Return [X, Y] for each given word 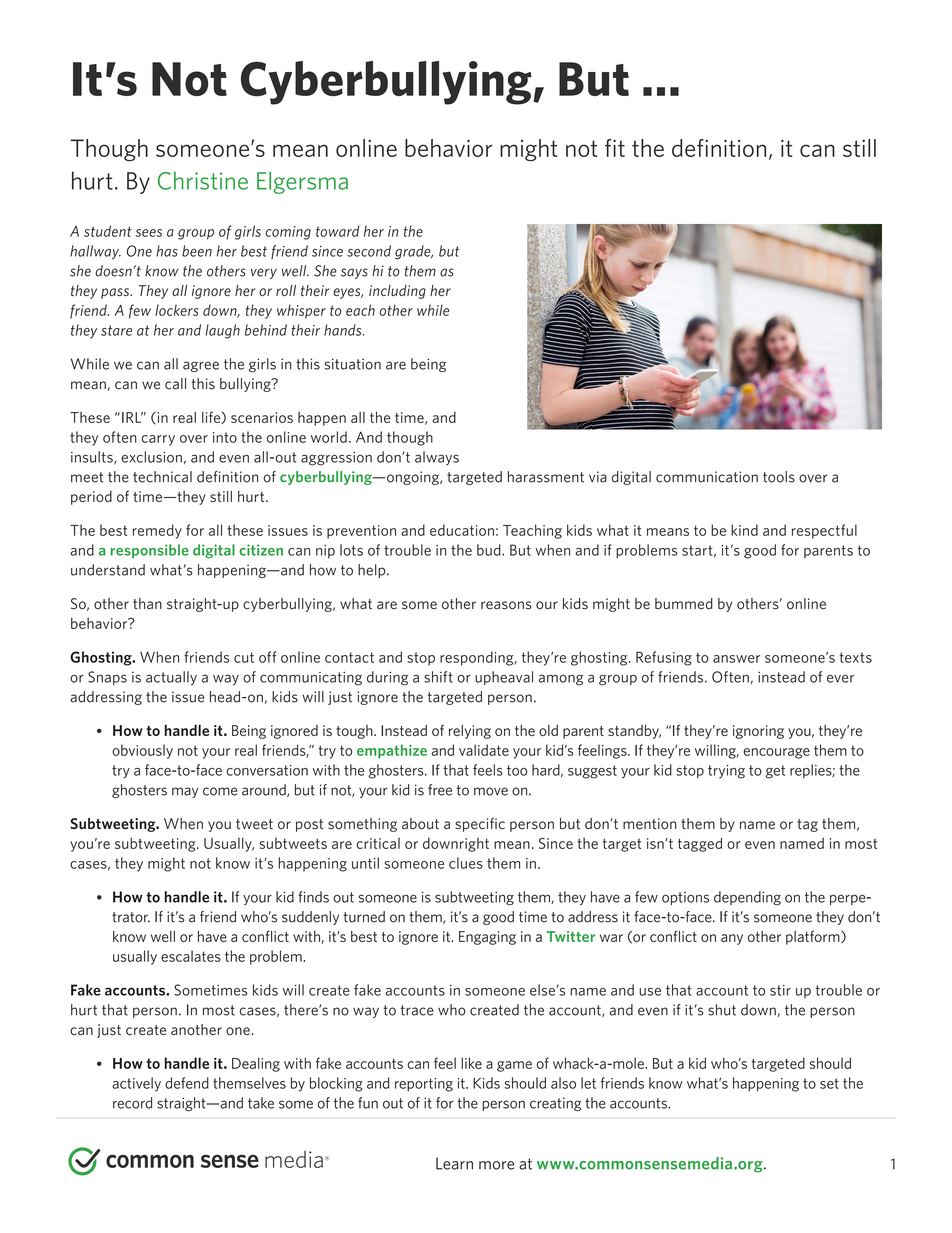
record [132, 1103]
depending [747, 898]
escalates [191, 956]
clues [466, 863]
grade [414, 252]
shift [438, 677]
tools [779, 477]
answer [736, 659]
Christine [203, 181]
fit [615, 148]
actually [171, 678]
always [437, 458]
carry [158, 440]
